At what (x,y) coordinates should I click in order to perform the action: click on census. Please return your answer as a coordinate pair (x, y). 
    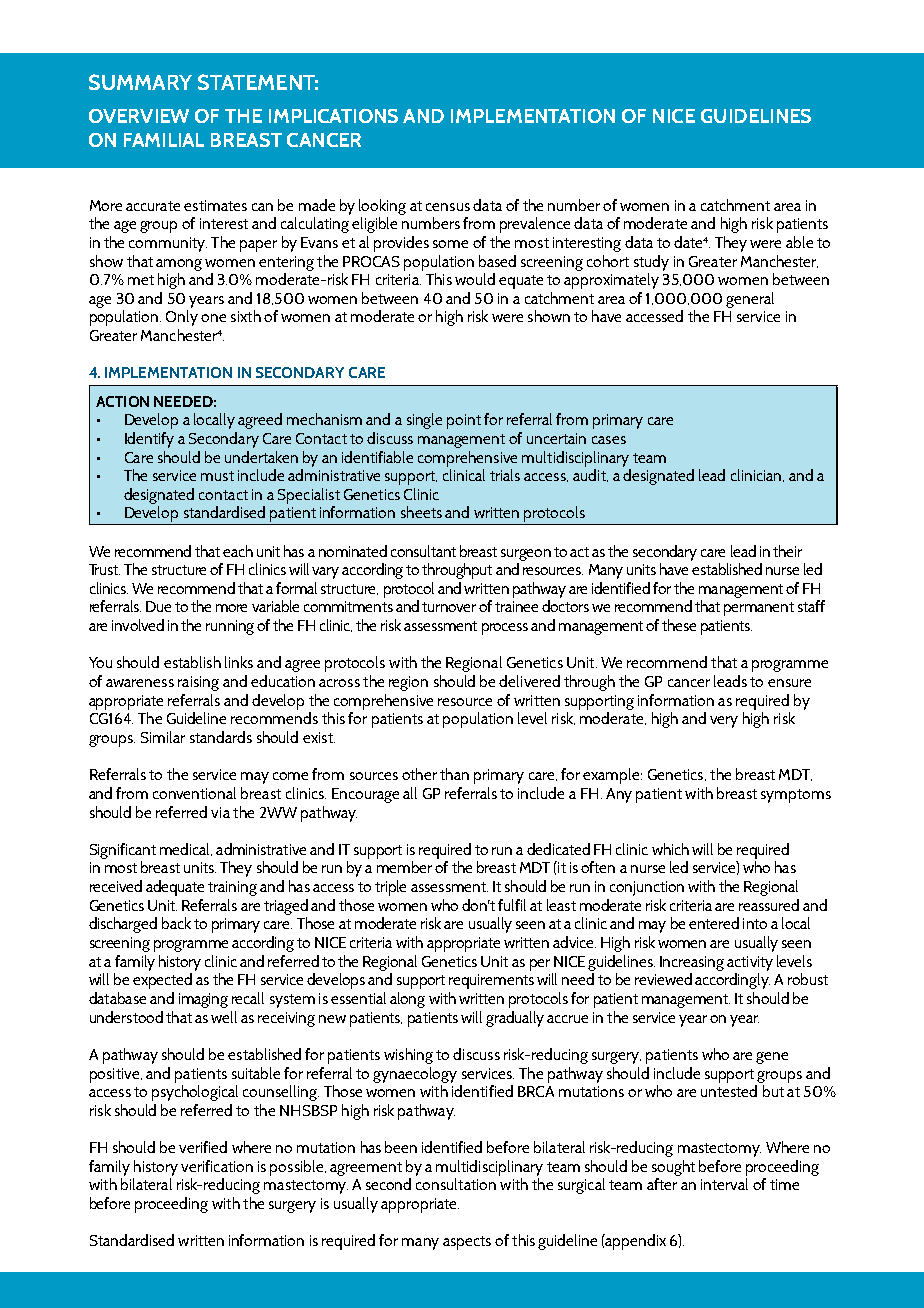
    Looking at the image, I should click on (448, 207).
